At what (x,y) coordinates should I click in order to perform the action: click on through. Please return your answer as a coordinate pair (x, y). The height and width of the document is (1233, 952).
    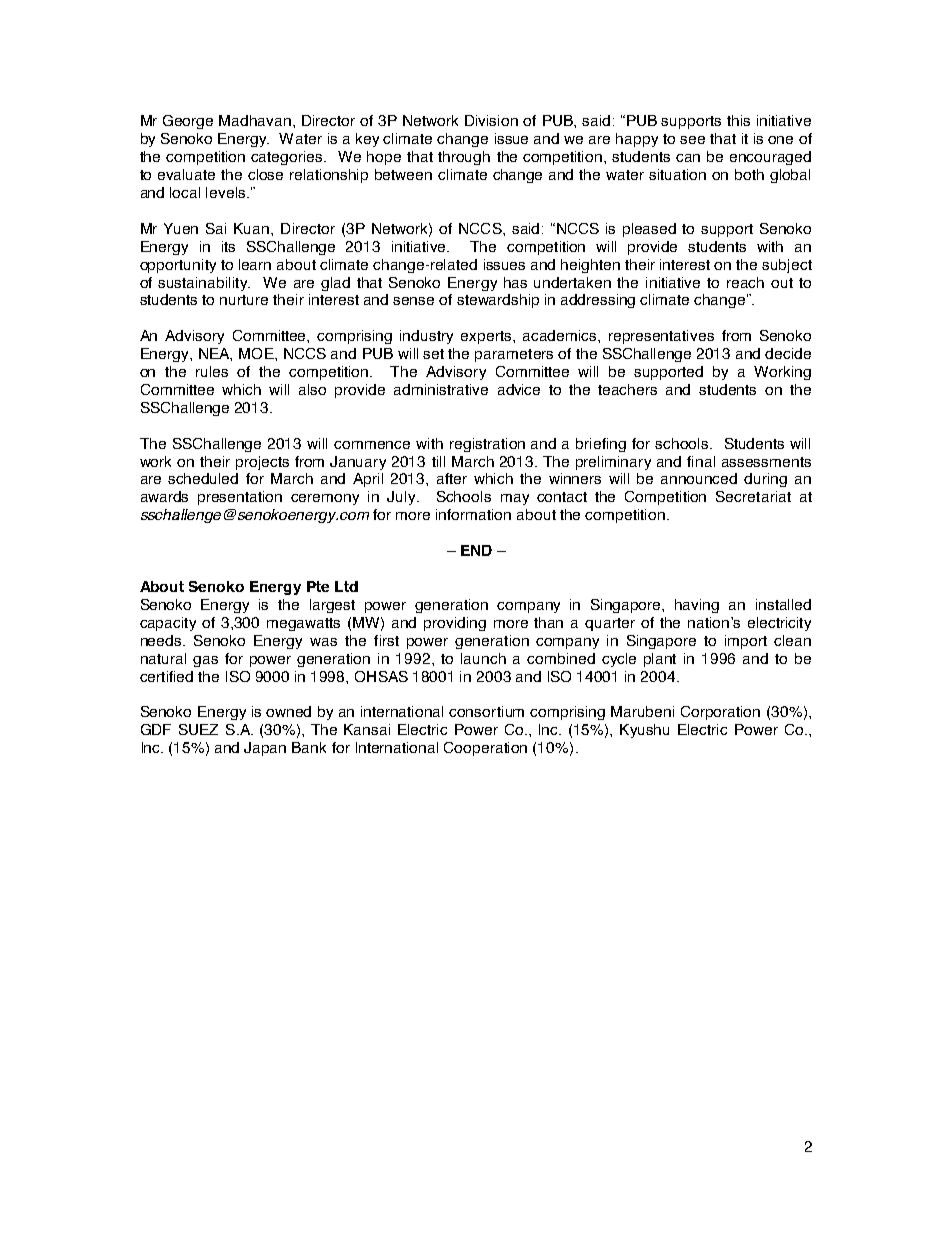
    Looking at the image, I should click on (464, 158).
